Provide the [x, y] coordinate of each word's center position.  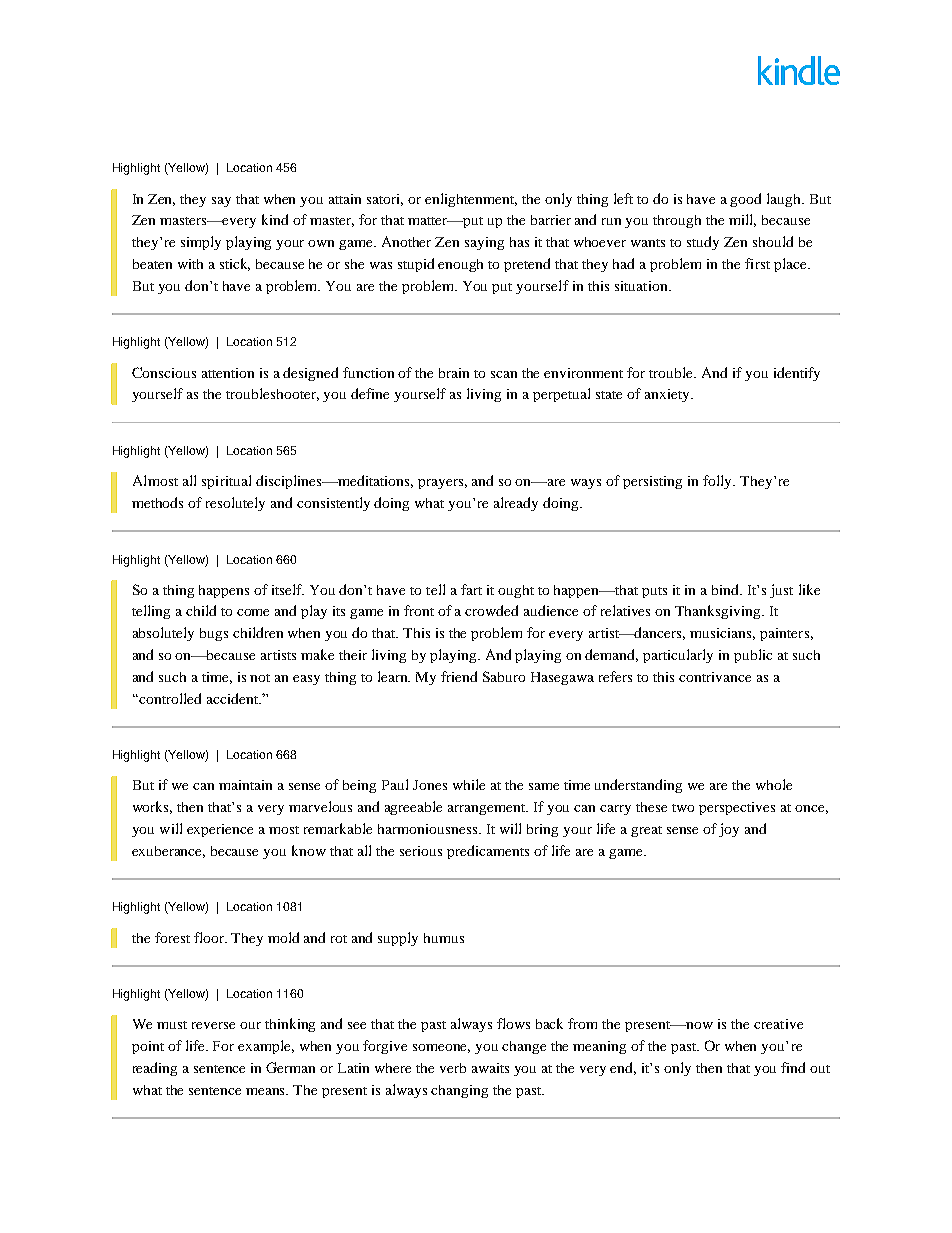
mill [742, 220]
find [793, 1067]
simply [201, 243]
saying [484, 243]
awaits [490, 1068]
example [266, 1047]
